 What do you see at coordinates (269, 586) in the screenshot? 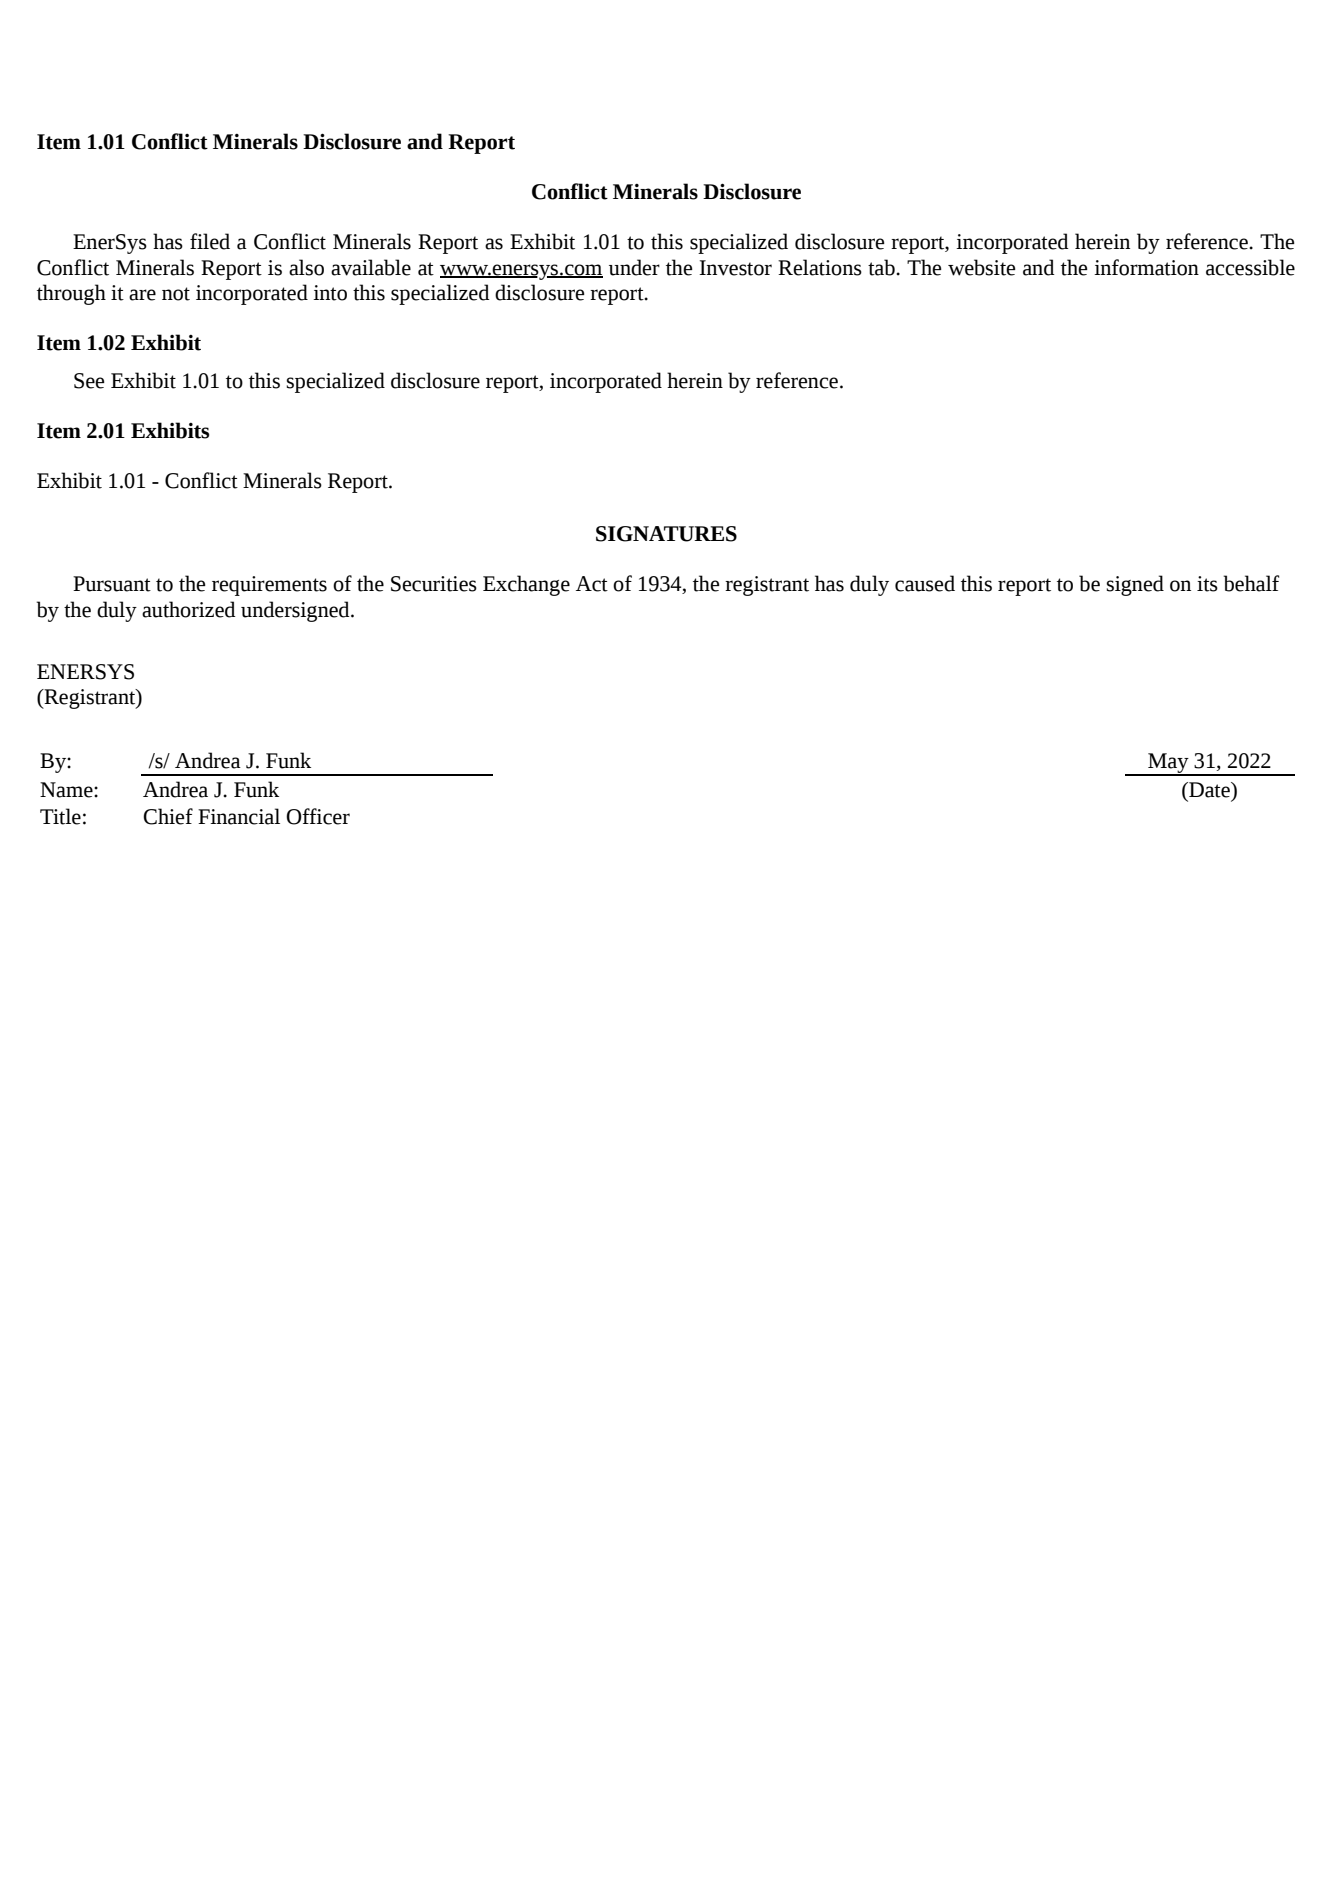
I see `requirements` at bounding box center [269, 586].
